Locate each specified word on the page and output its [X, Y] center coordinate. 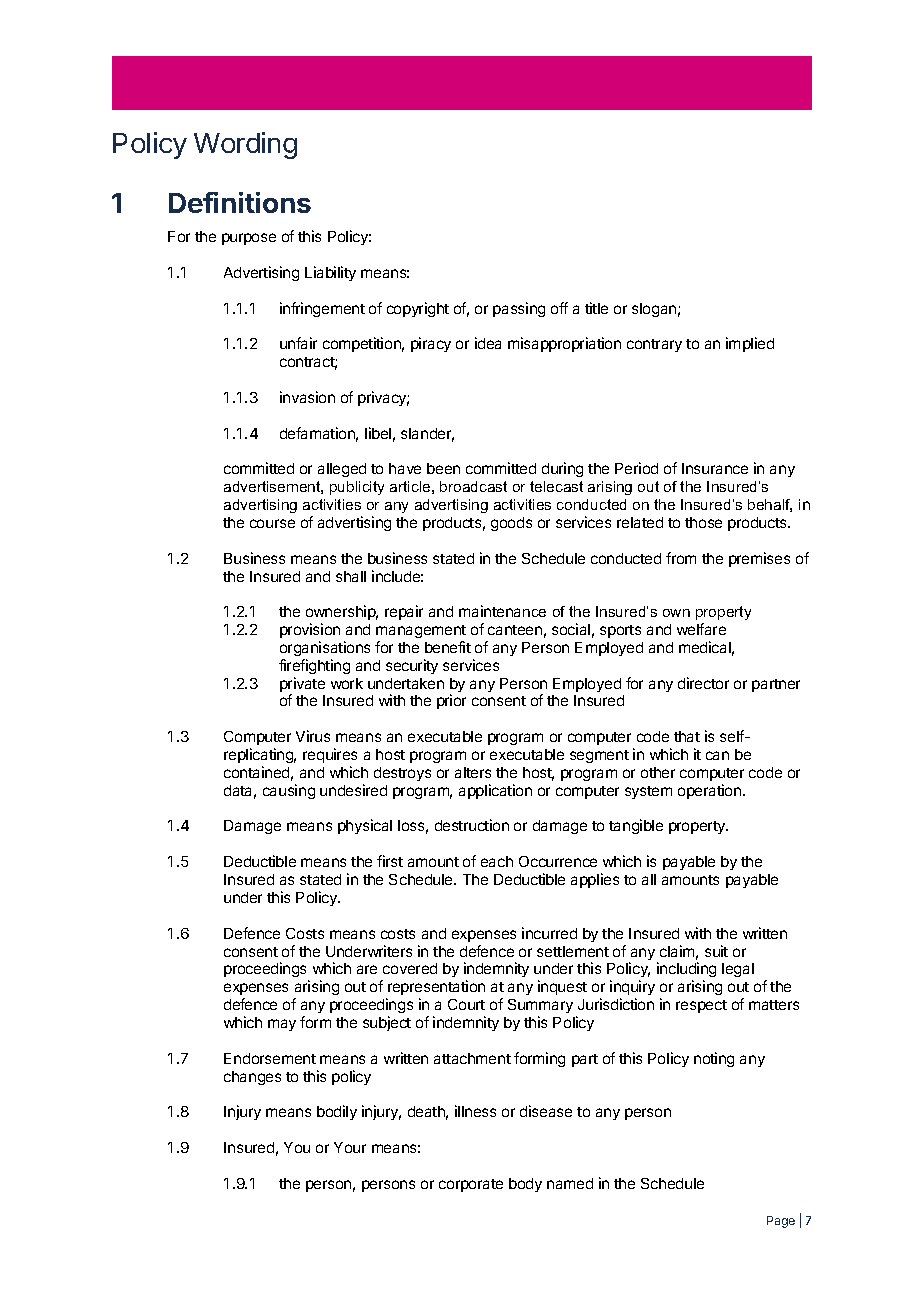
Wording [245, 145]
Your [350, 1147]
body [525, 1185]
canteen [515, 630]
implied [750, 344]
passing [519, 309]
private [302, 686]
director [703, 683]
